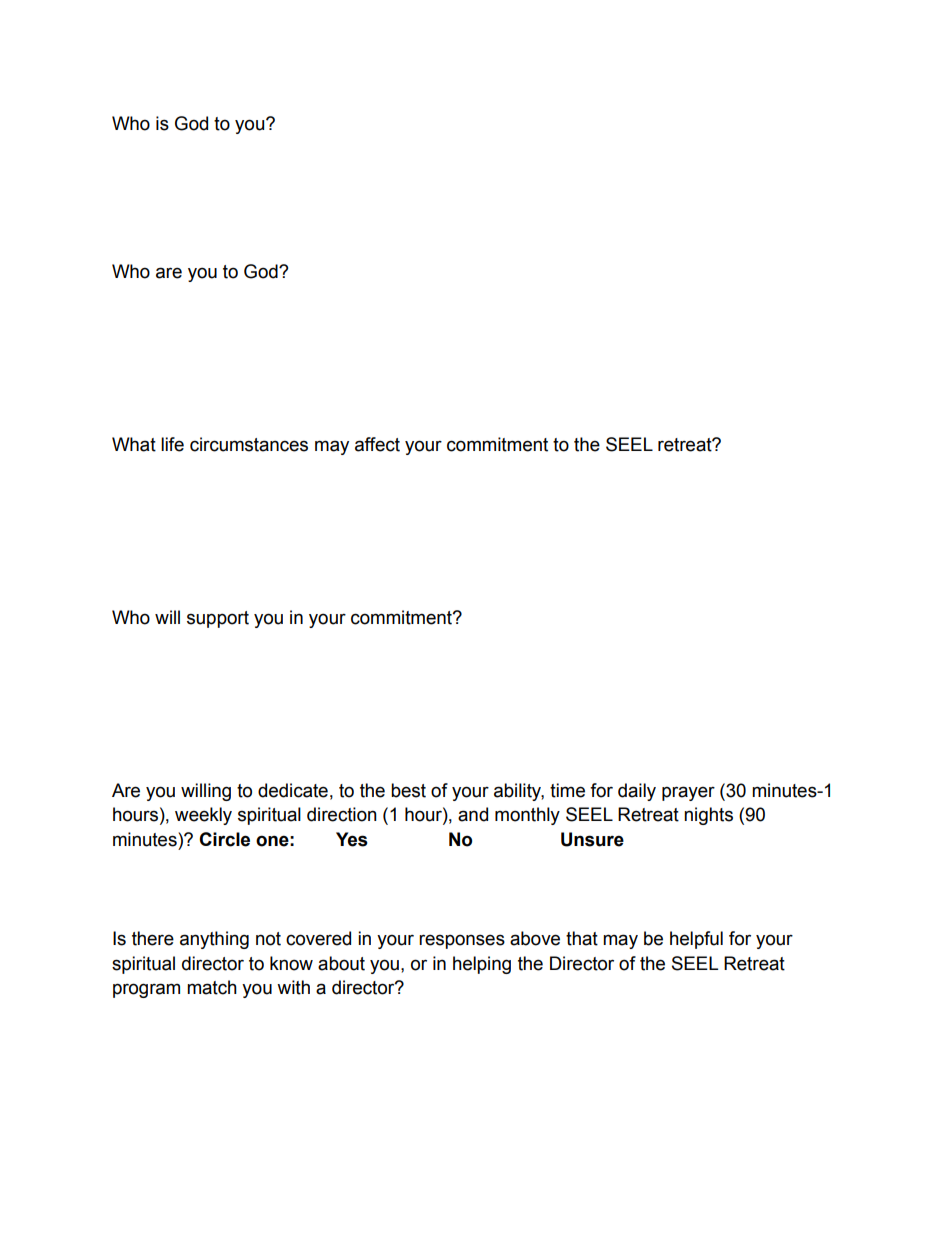  What do you see at coordinates (592, 839) in the page?
I see `Unsure` at bounding box center [592, 839].
